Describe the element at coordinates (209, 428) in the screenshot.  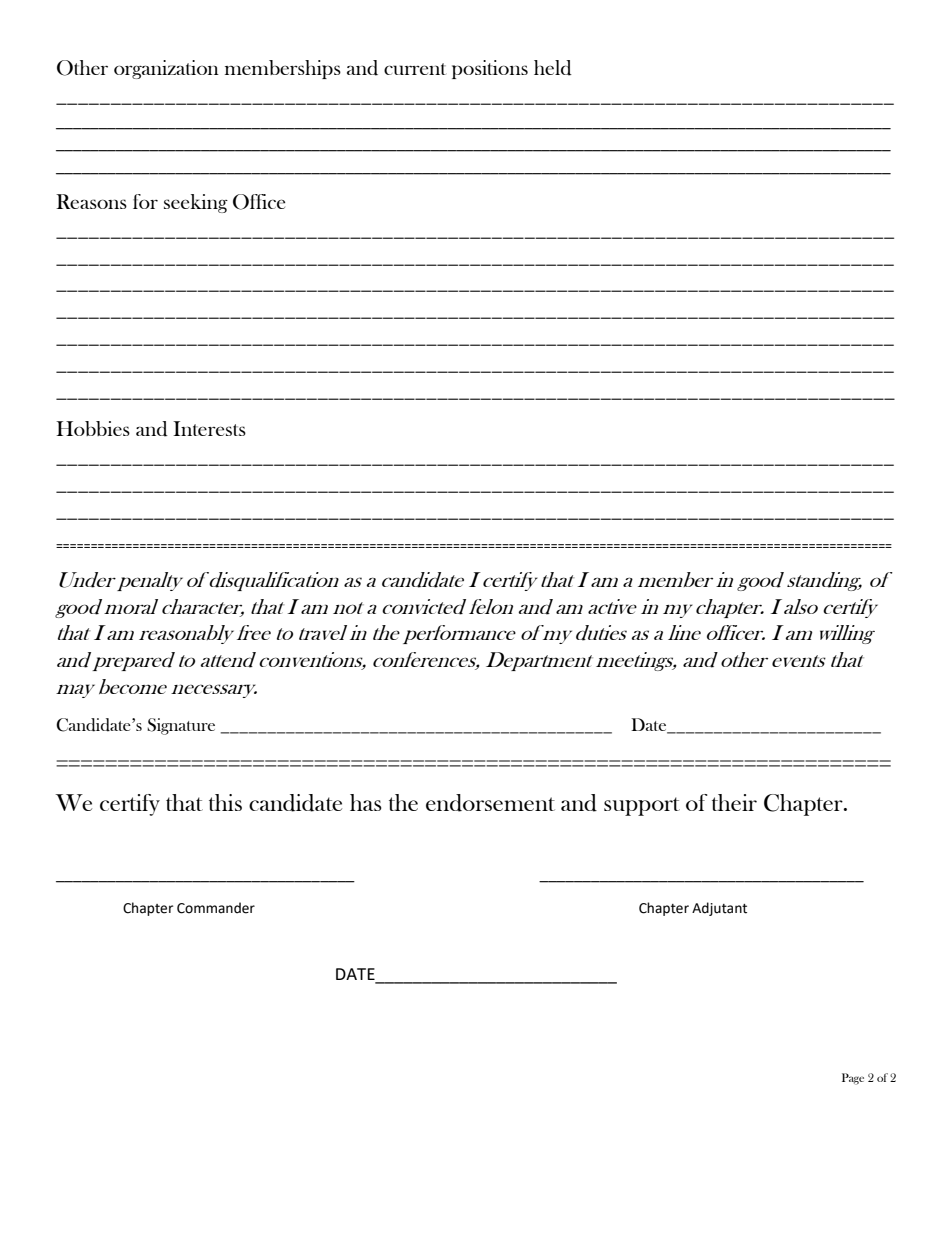
I see `Interests` at that location.
